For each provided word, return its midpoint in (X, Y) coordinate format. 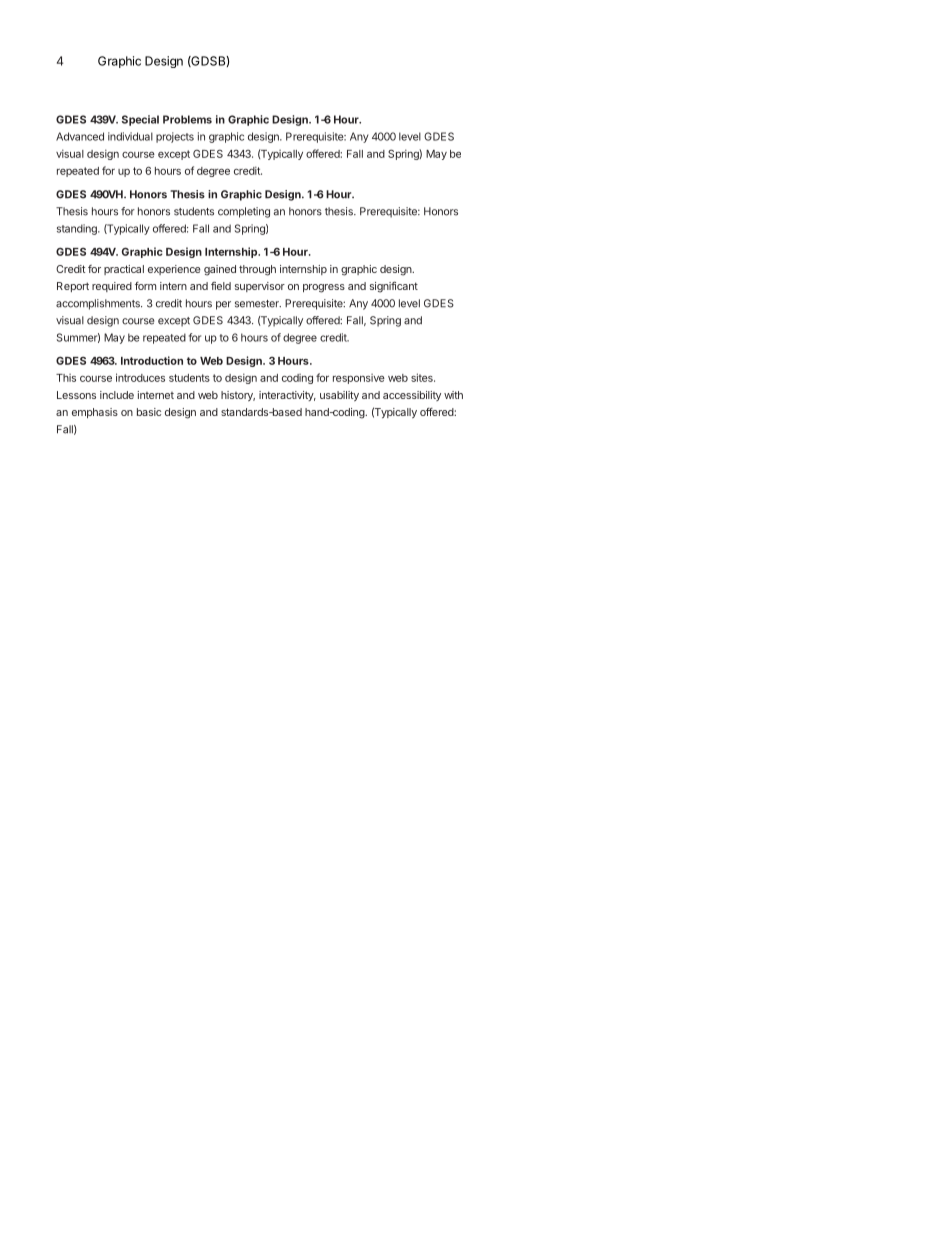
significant (394, 287)
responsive (359, 379)
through (257, 270)
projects (175, 137)
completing (244, 212)
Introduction (152, 360)
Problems (187, 119)
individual (130, 136)
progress (324, 288)
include (117, 395)
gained (220, 270)
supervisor (260, 287)
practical (124, 270)
